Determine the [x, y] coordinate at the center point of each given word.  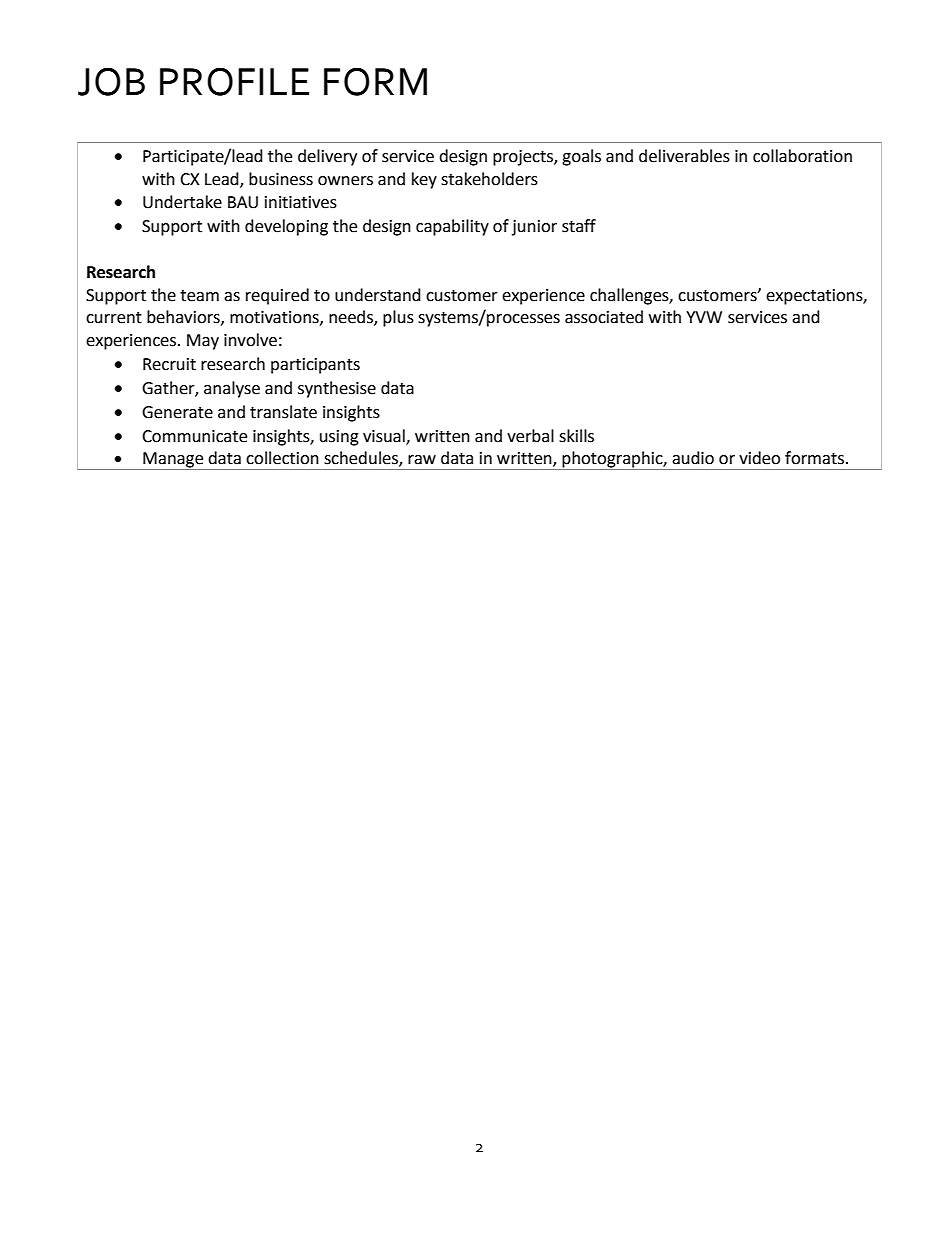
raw [422, 460]
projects [524, 158]
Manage [173, 461]
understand [378, 295]
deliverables [684, 156]
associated [604, 317]
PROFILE [234, 81]
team [199, 296]
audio [693, 458]
